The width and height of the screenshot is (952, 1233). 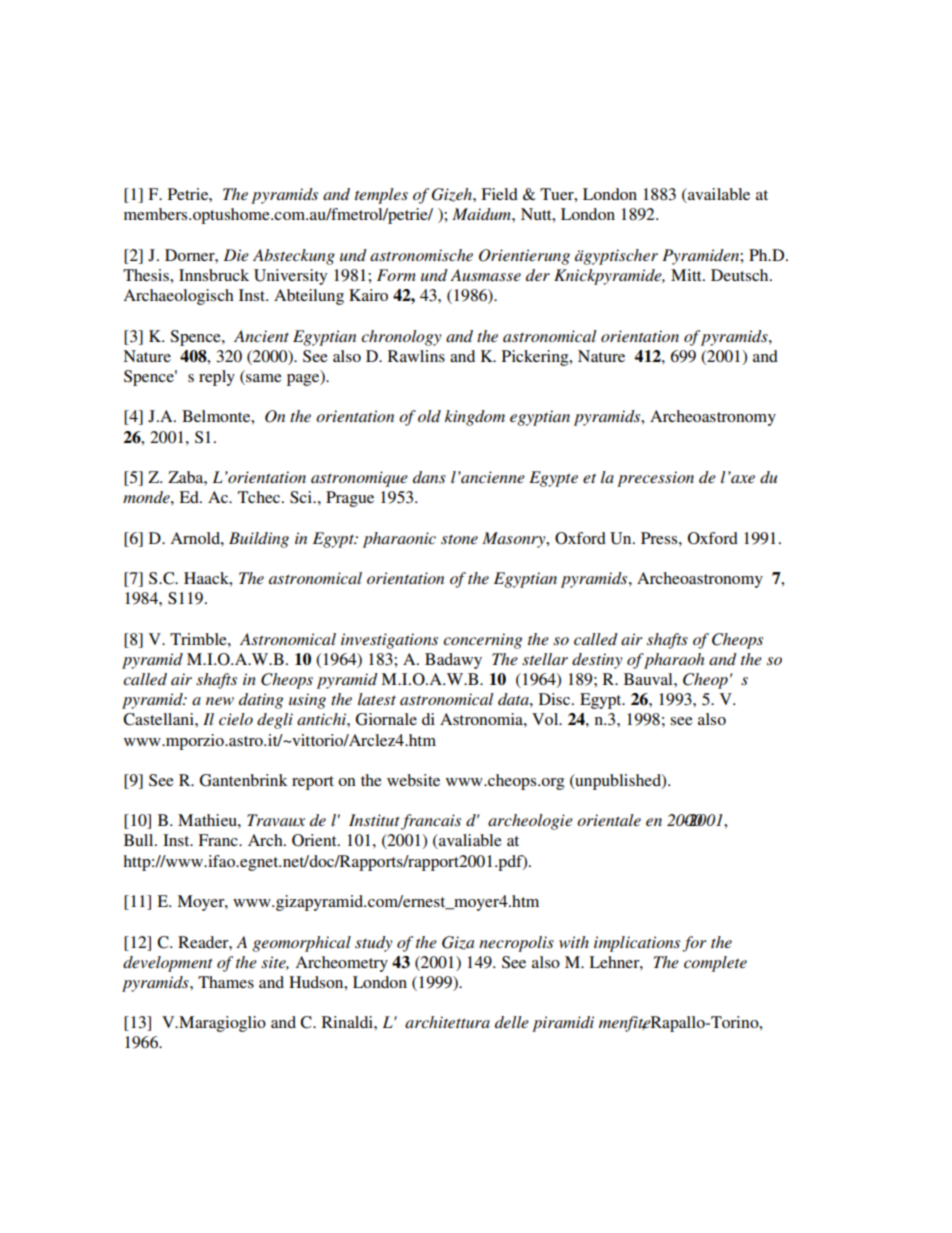 I want to click on delle, so click(x=512, y=1022).
